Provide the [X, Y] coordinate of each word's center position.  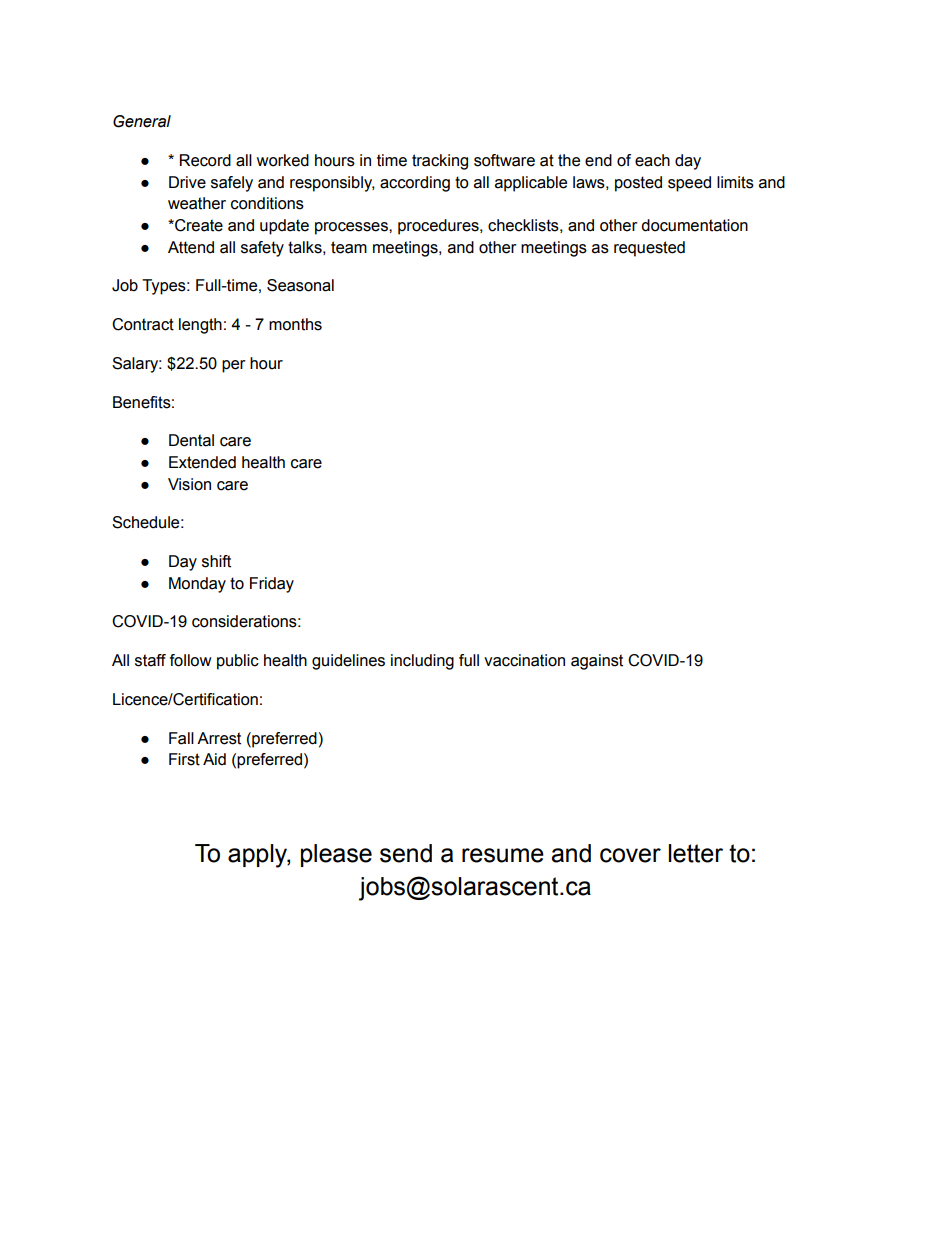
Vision [189, 484]
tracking [440, 162]
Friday [272, 585]
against [597, 662]
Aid [214, 759]
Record [205, 160]
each [652, 160]
